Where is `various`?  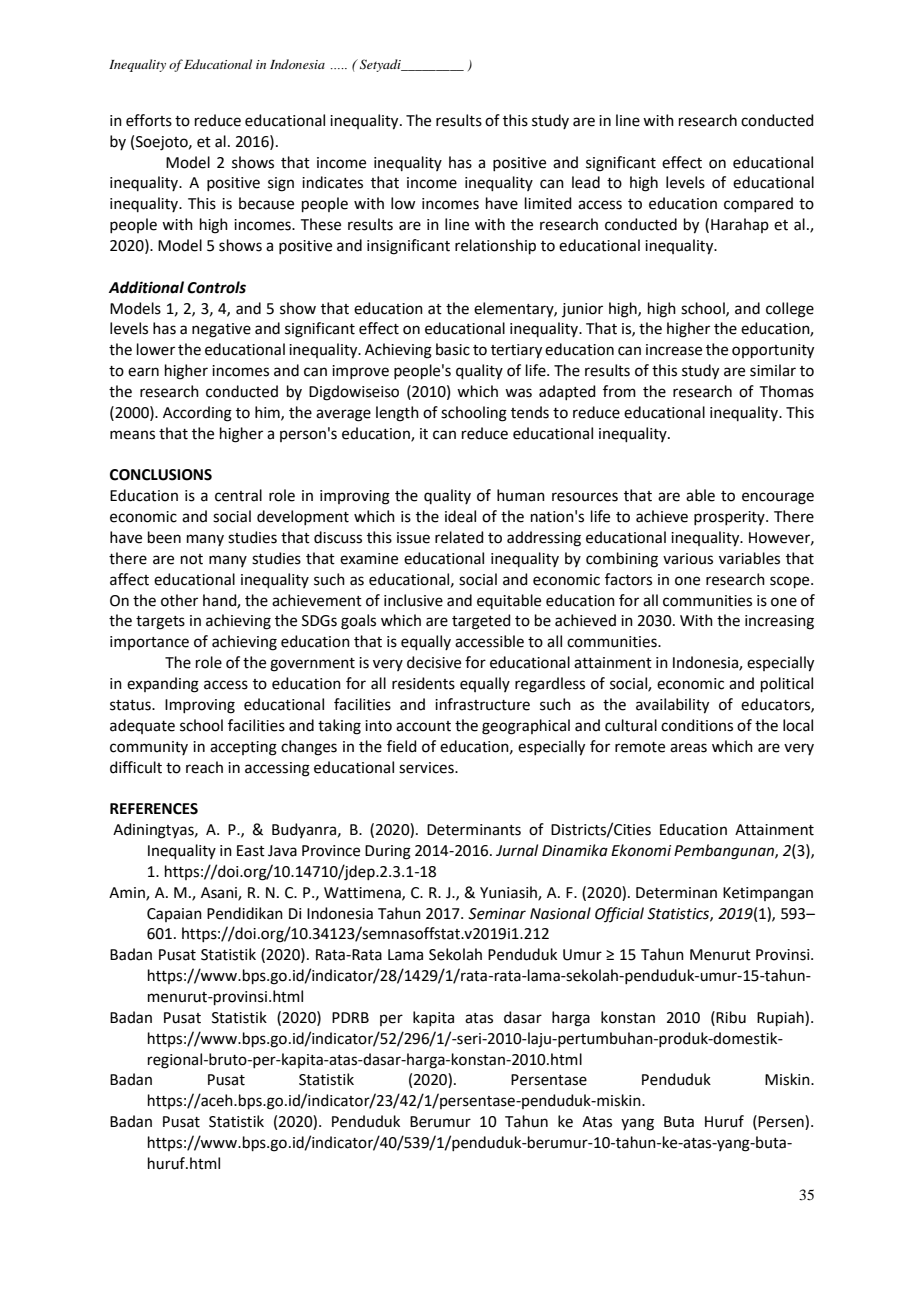
various is located at coordinates (688, 559).
